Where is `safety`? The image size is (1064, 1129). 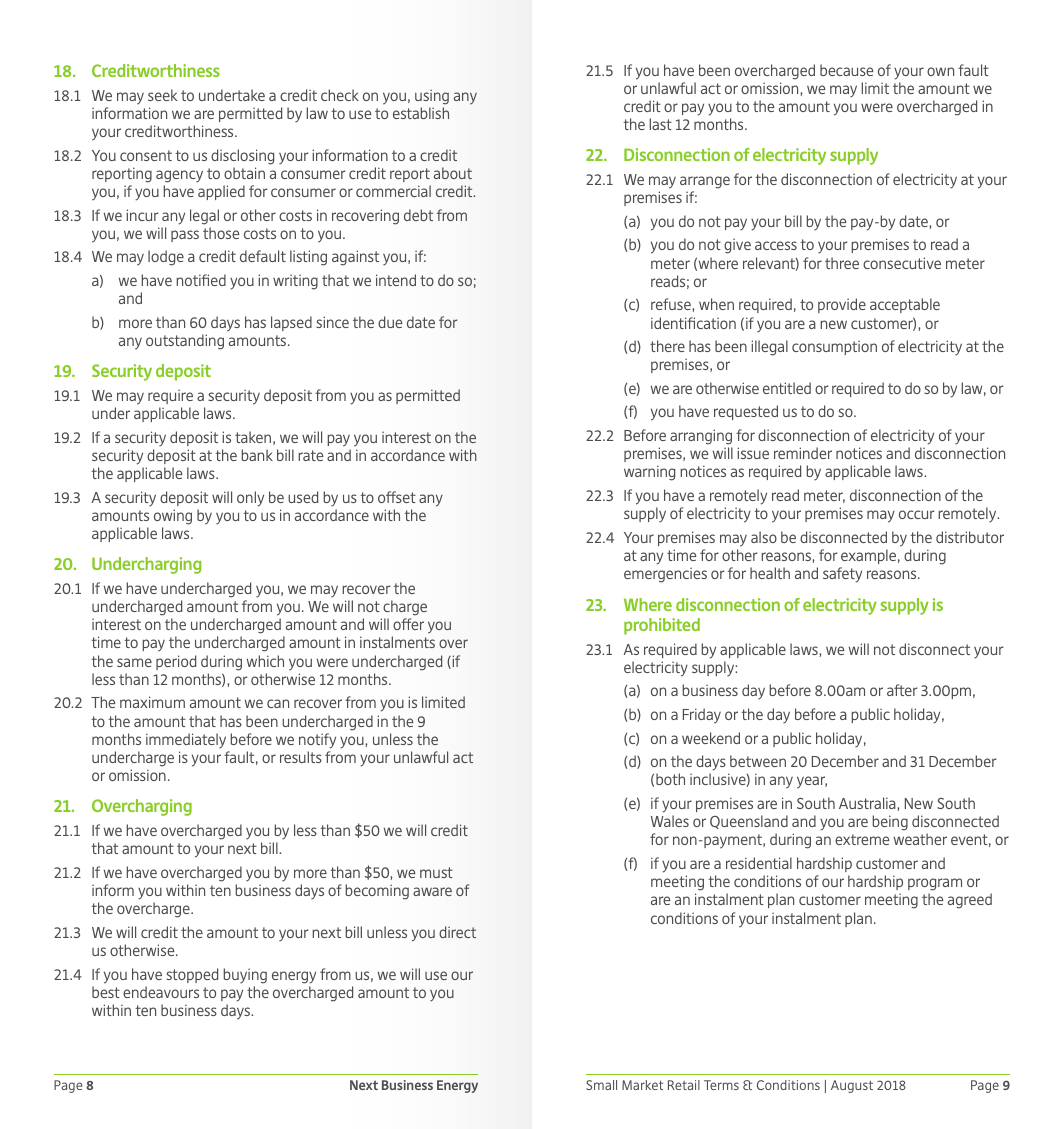 safety is located at coordinates (842, 575).
